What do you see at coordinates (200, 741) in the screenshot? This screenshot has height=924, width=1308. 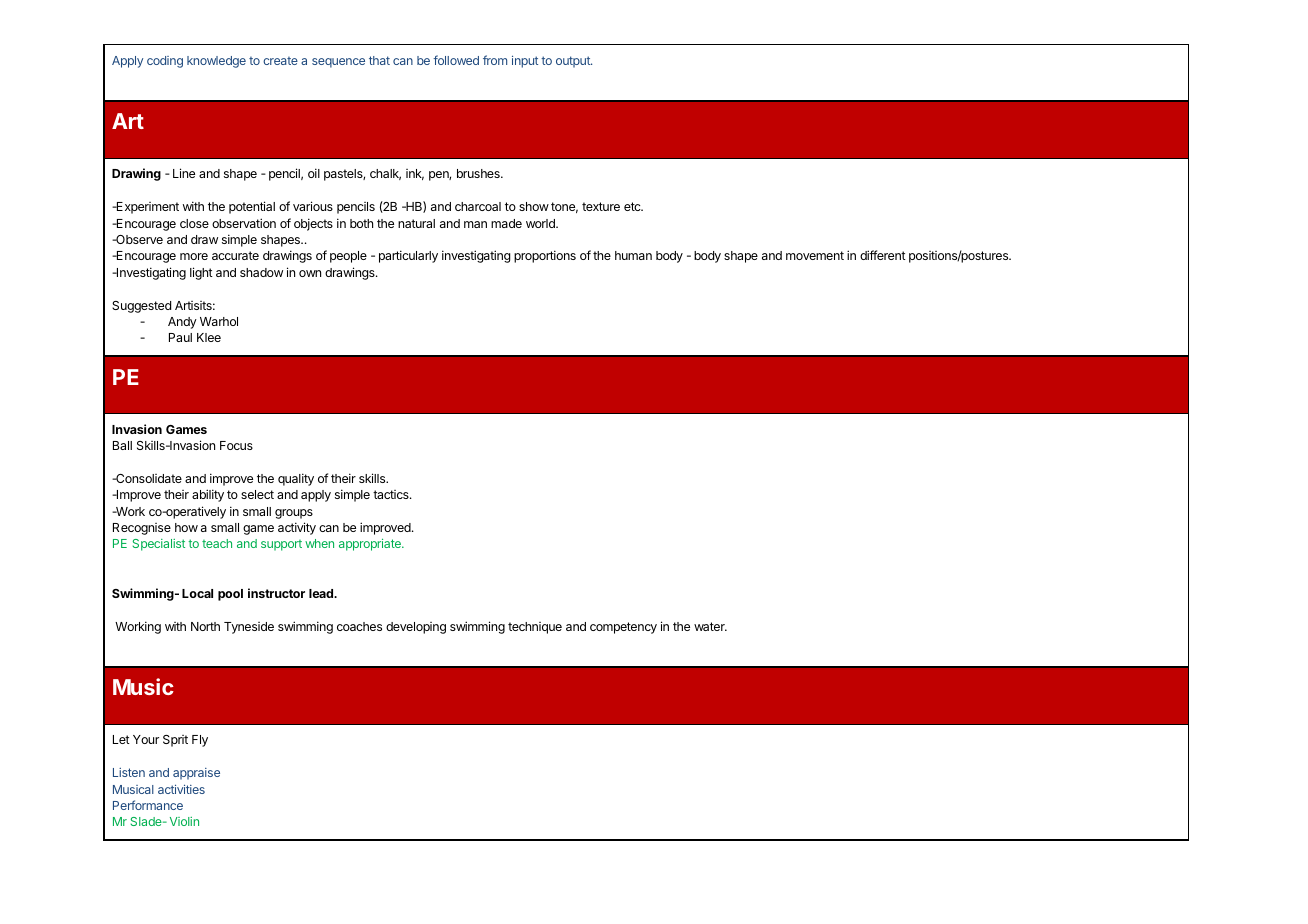 I see `Fly` at bounding box center [200, 741].
